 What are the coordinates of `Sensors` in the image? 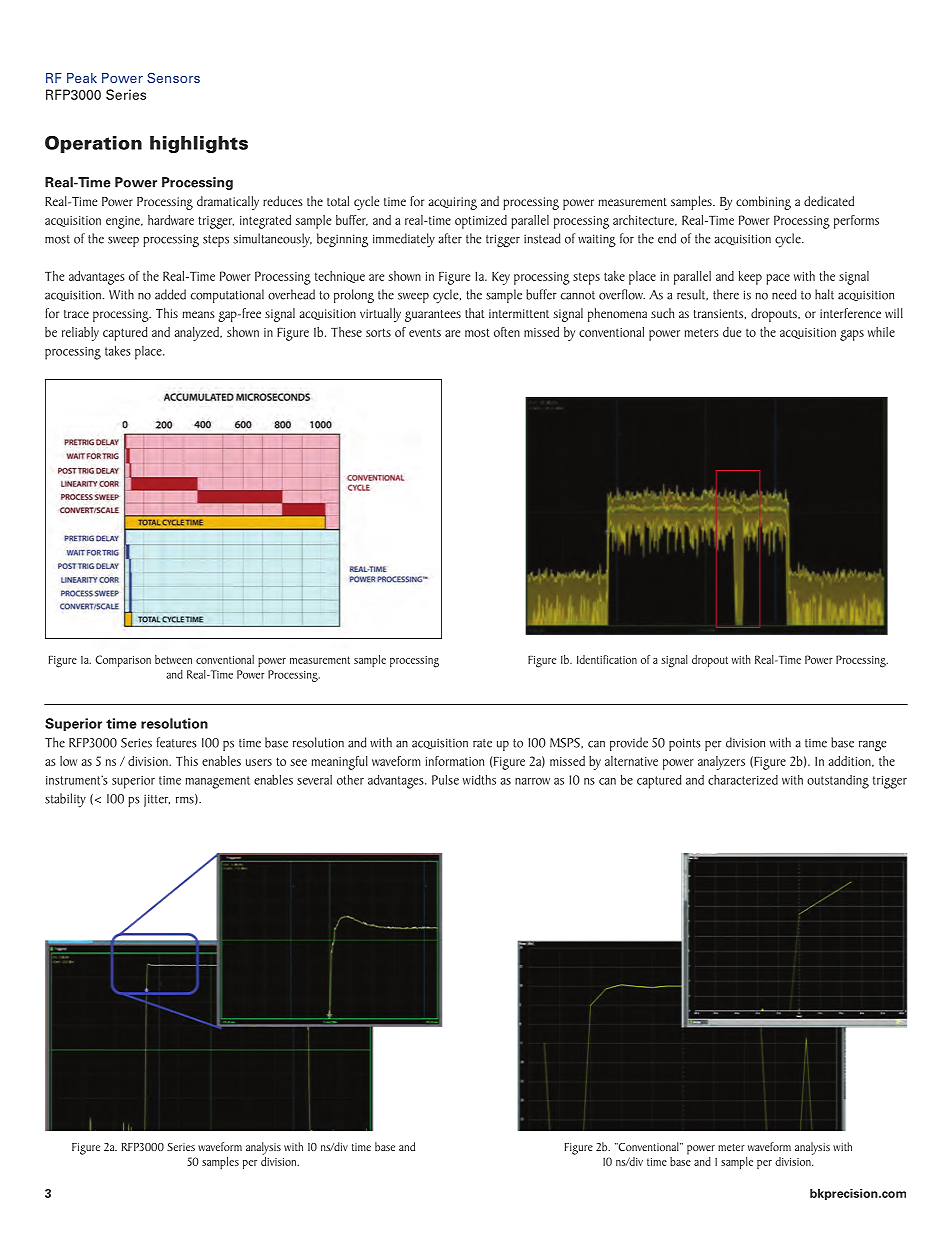 It's located at (173, 77).
